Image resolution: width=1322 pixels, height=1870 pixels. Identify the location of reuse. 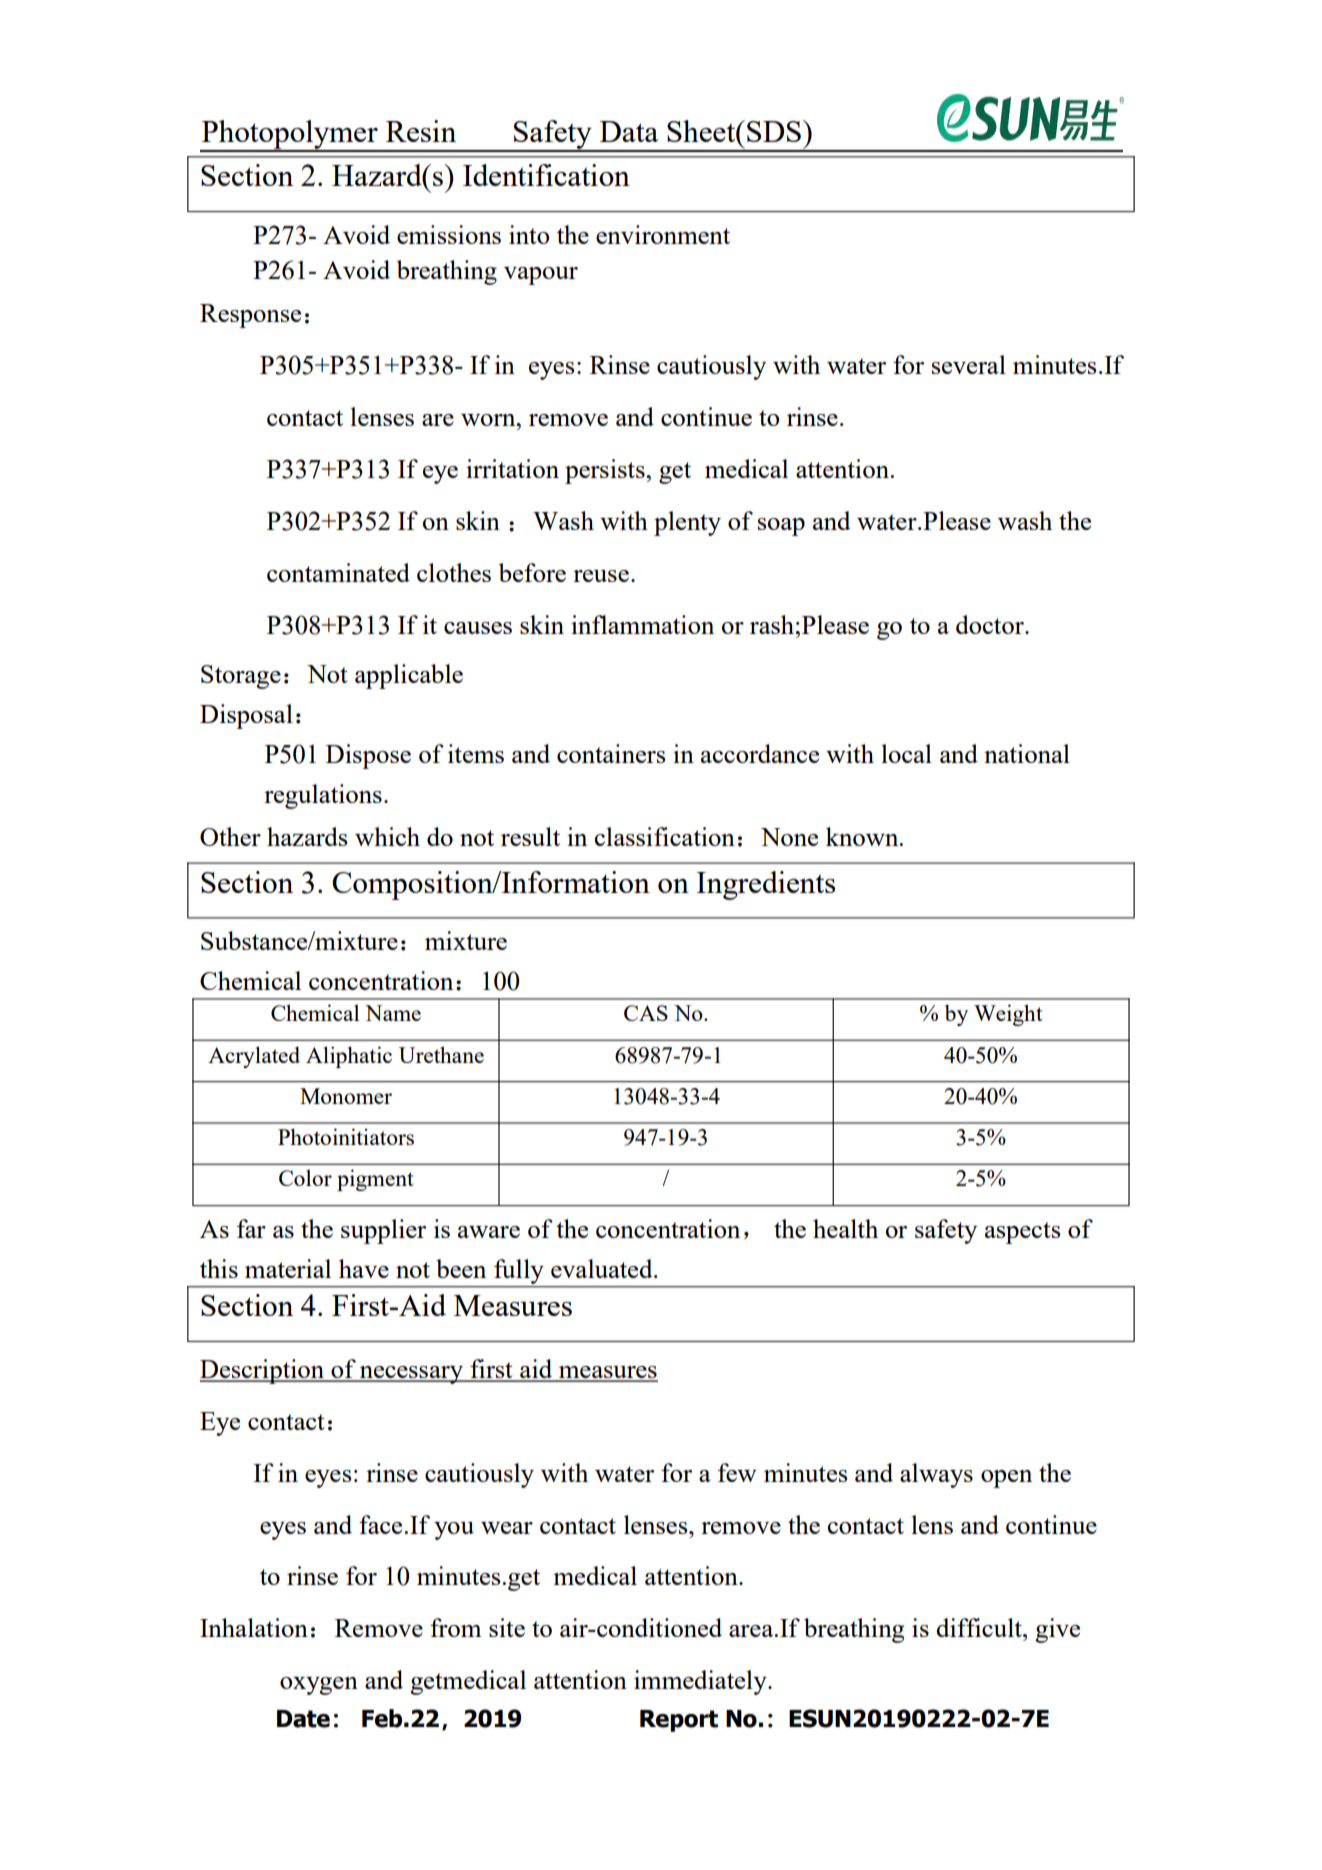
(601, 576).
